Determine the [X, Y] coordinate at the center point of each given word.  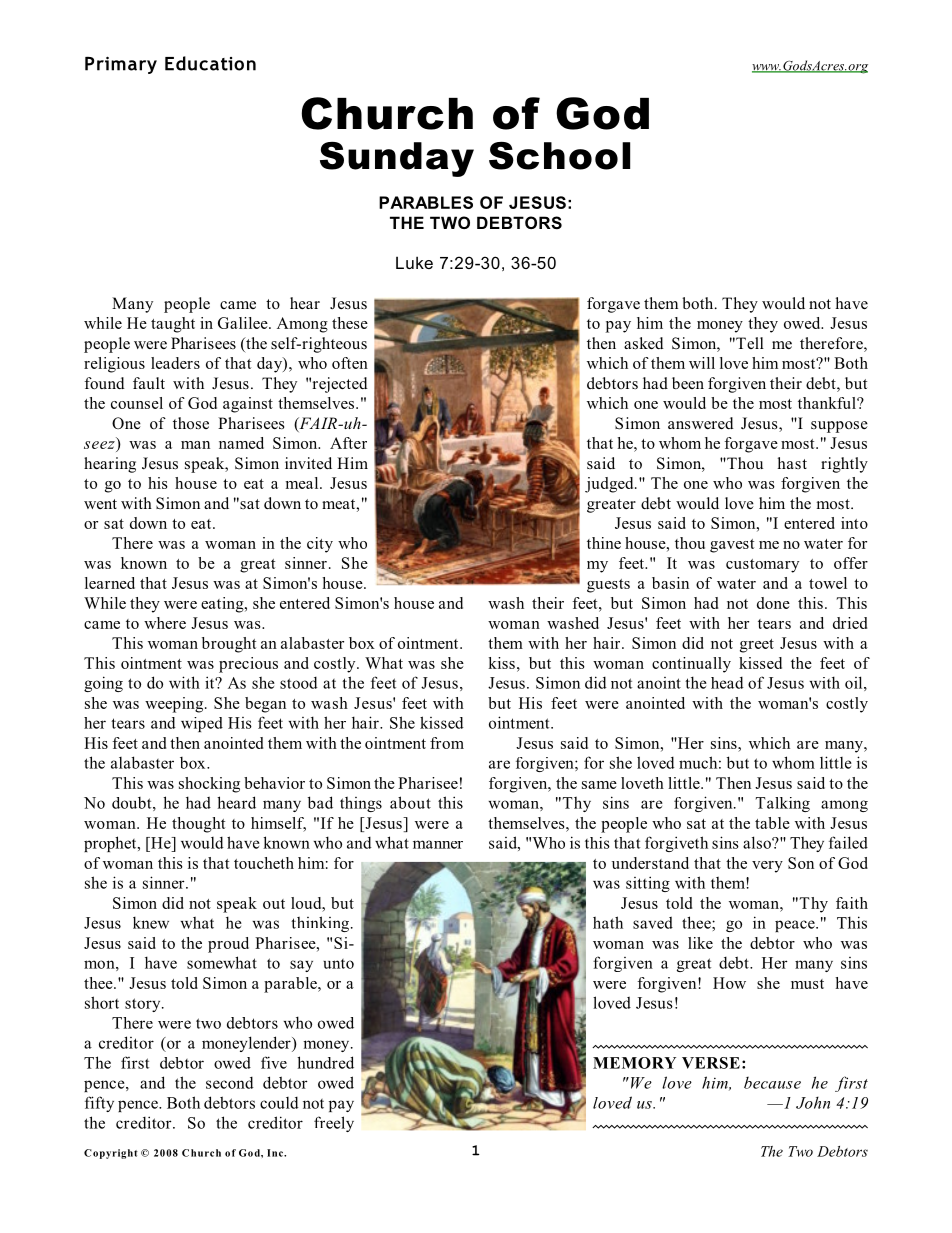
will [702, 363]
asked [644, 343]
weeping [175, 705]
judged [610, 485]
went [100, 504]
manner [438, 844]
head [727, 683]
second [230, 1083]
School [559, 156]
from [447, 743]
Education [210, 63]
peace [796, 926]
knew [151, 922]
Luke [414, 262]
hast [792, 463]
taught [173, 325]
